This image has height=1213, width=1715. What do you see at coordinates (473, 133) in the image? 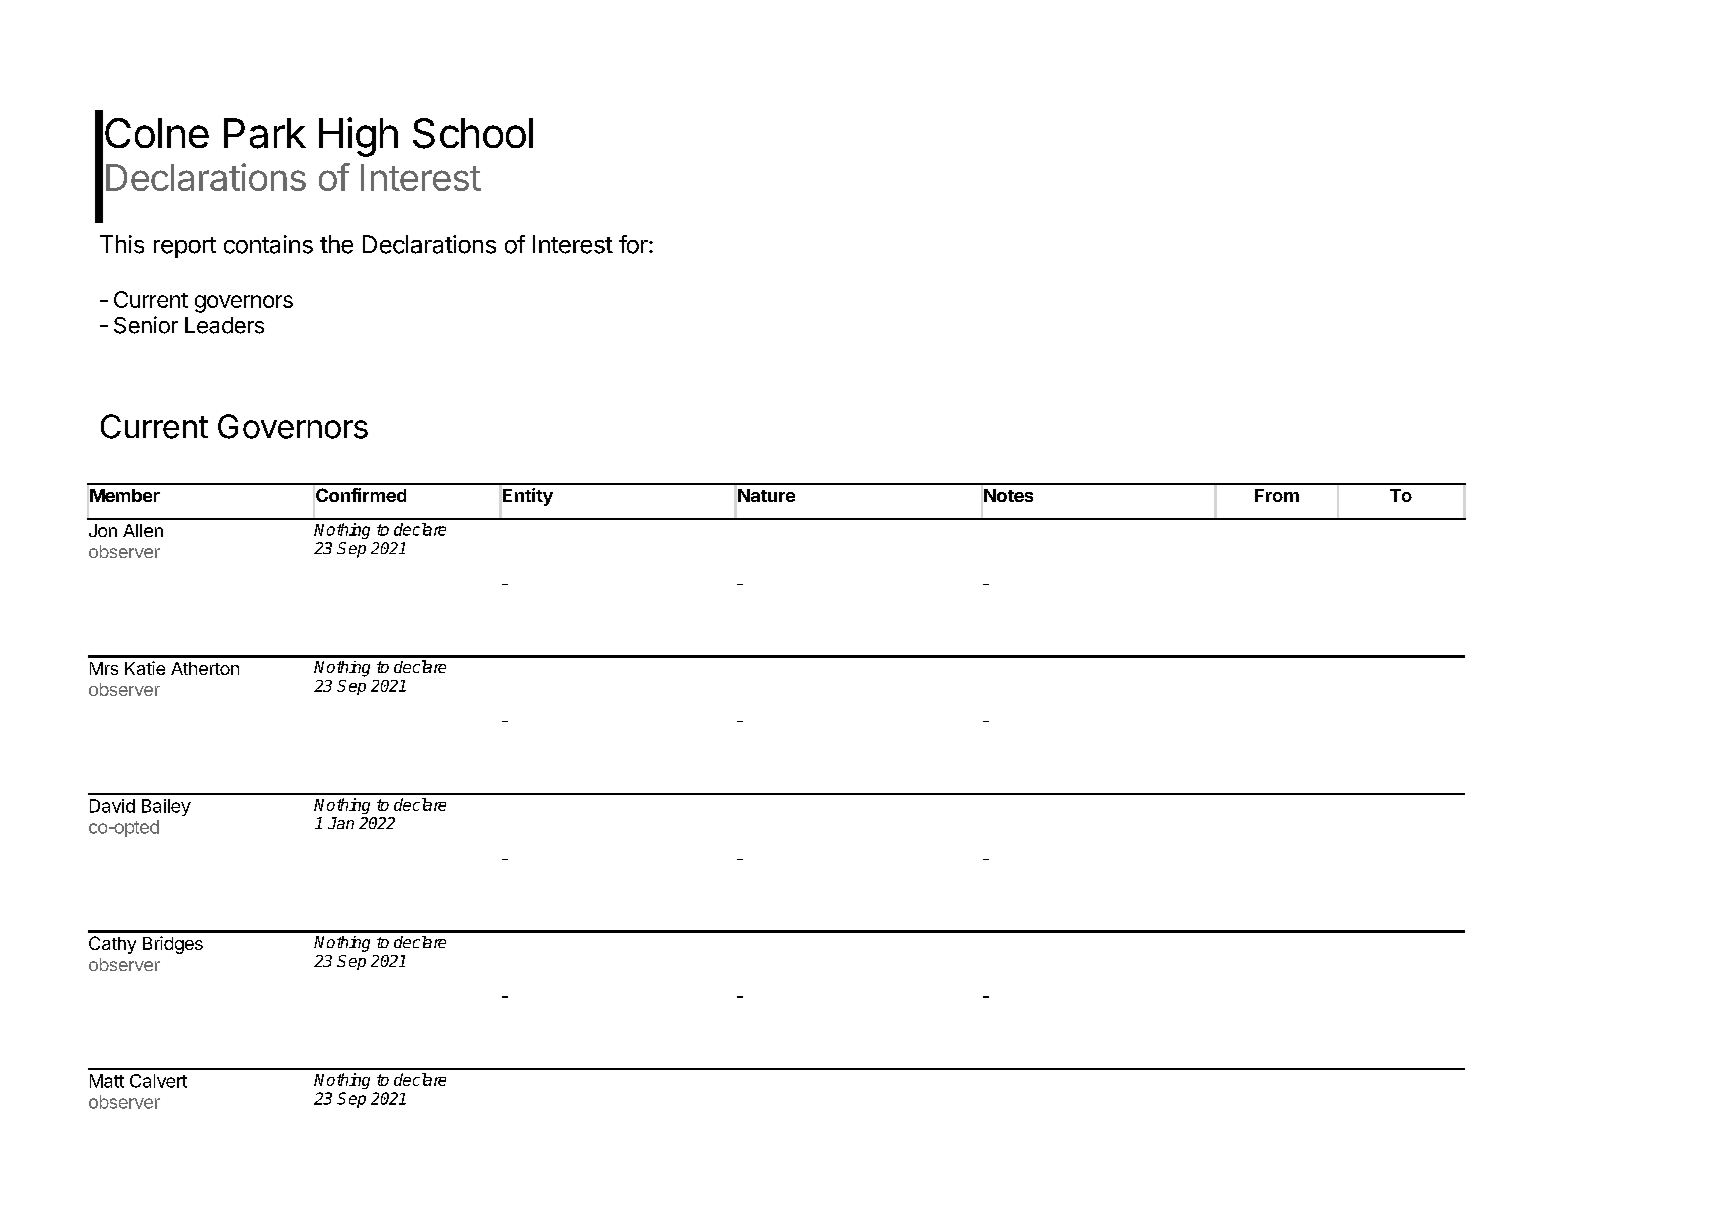
I see `School` at bounding box center [473, 133].
